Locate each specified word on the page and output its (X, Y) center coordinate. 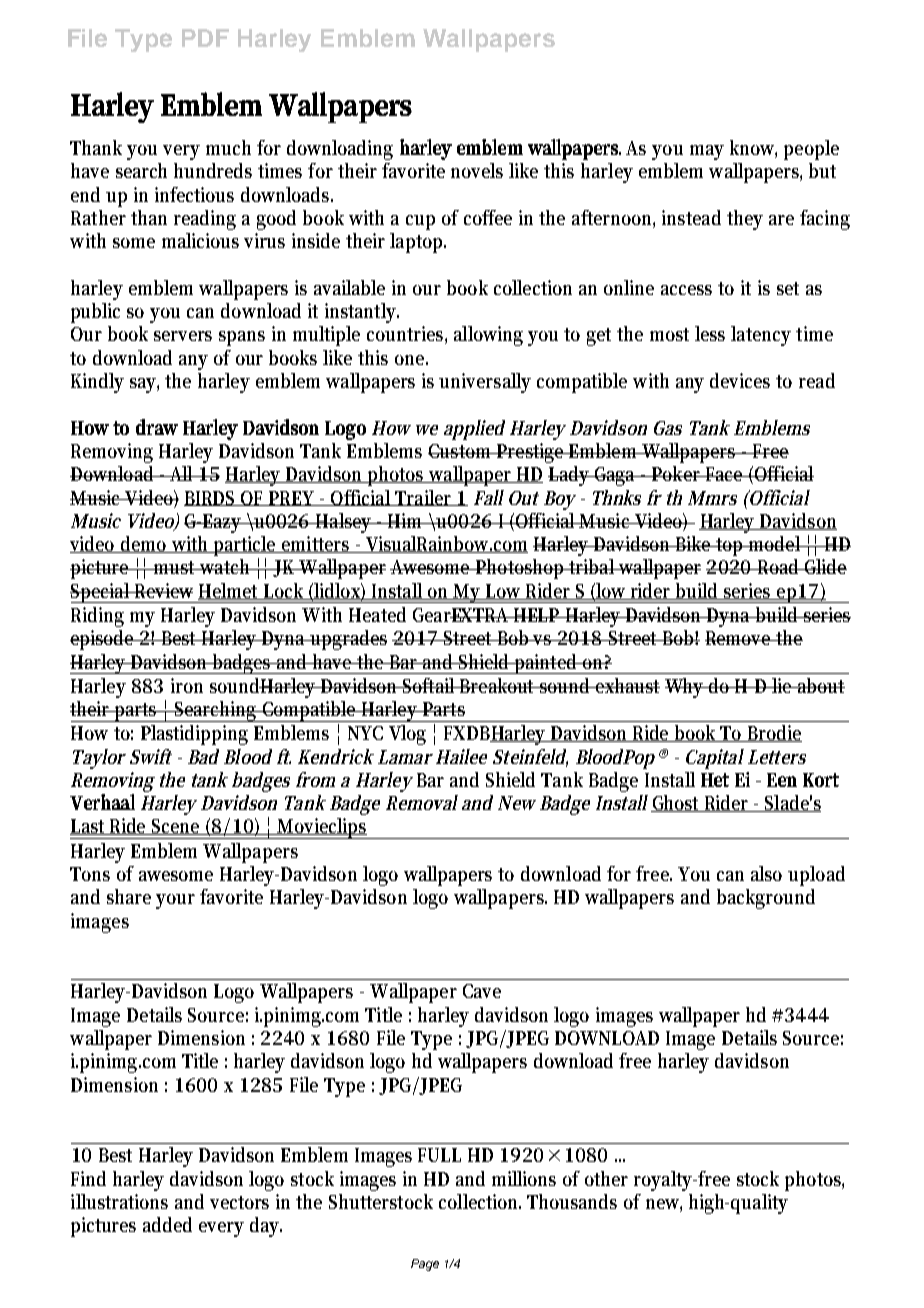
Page (425, 1265)
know (753, 149)
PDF (205, 38)
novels (477, 170)
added (167, 1224)
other (606, 1178)
